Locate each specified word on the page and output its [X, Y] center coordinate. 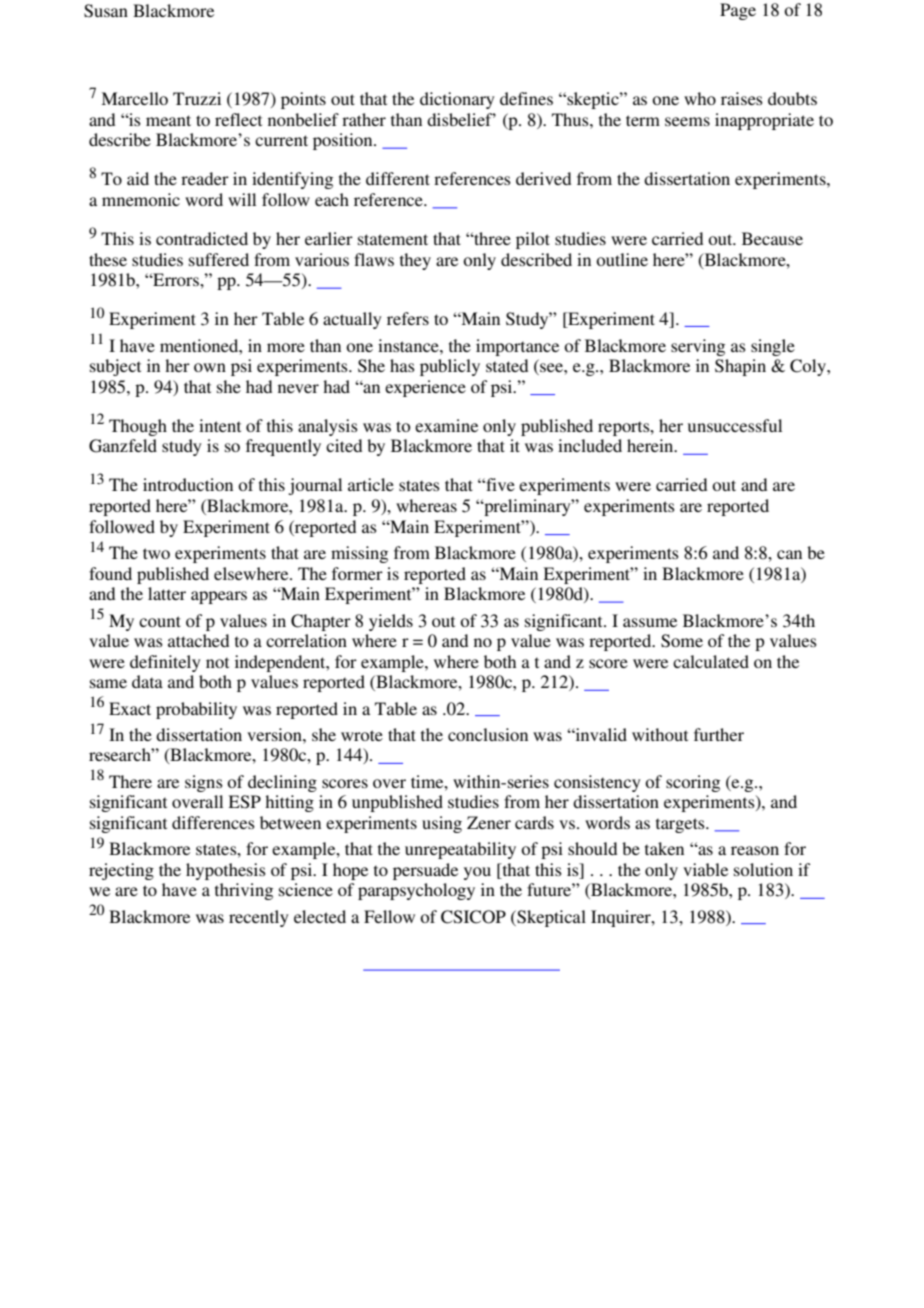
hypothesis [226, 871]
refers [408, 318]
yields [391, 622]
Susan [106, 11]
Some [682, 641]
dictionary [457, 100]
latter [167, 593]
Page [738, 11]
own [210, 367]
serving [698, 347]
